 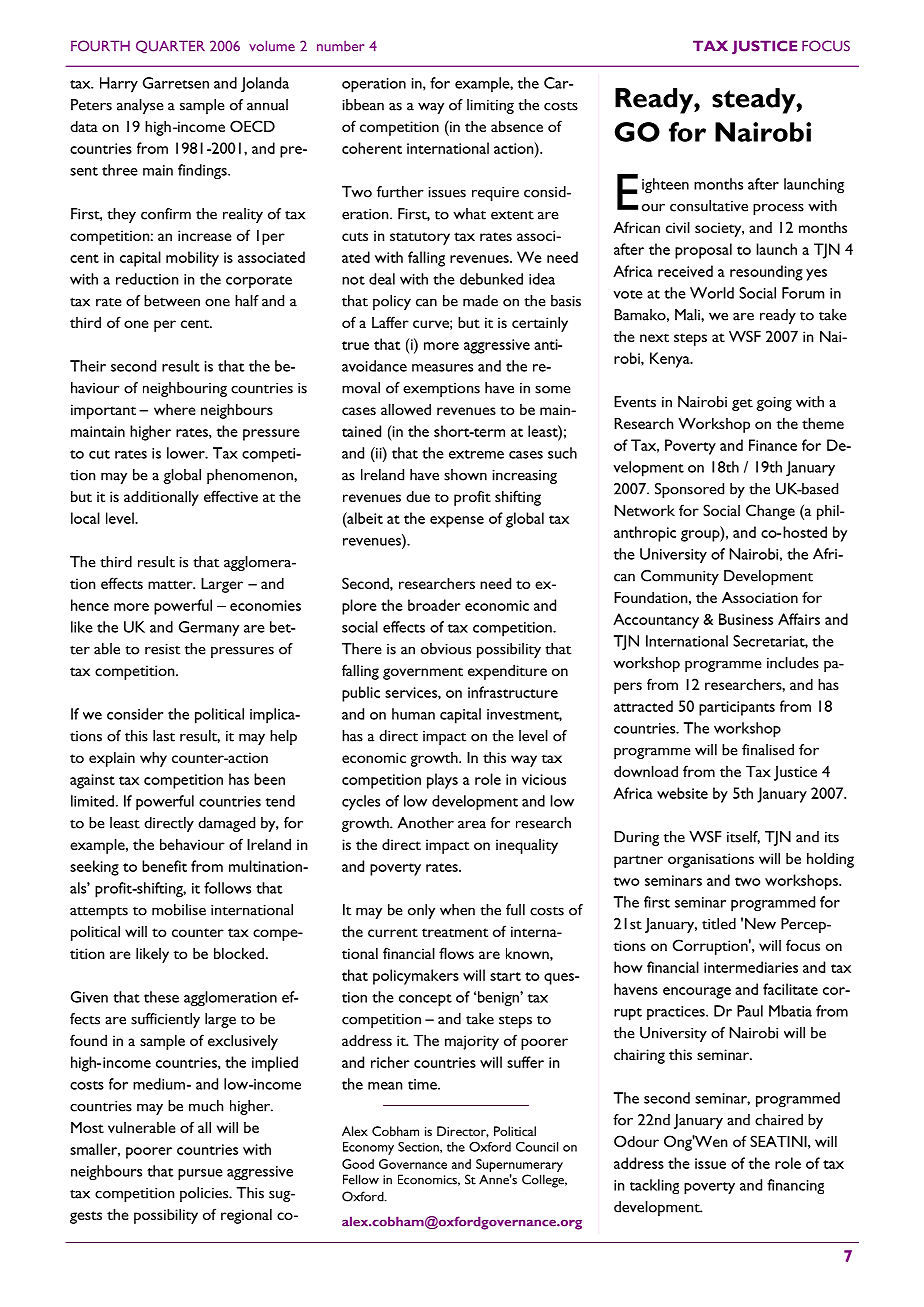 I want to click on limiting, so click(x=490, y=106).
